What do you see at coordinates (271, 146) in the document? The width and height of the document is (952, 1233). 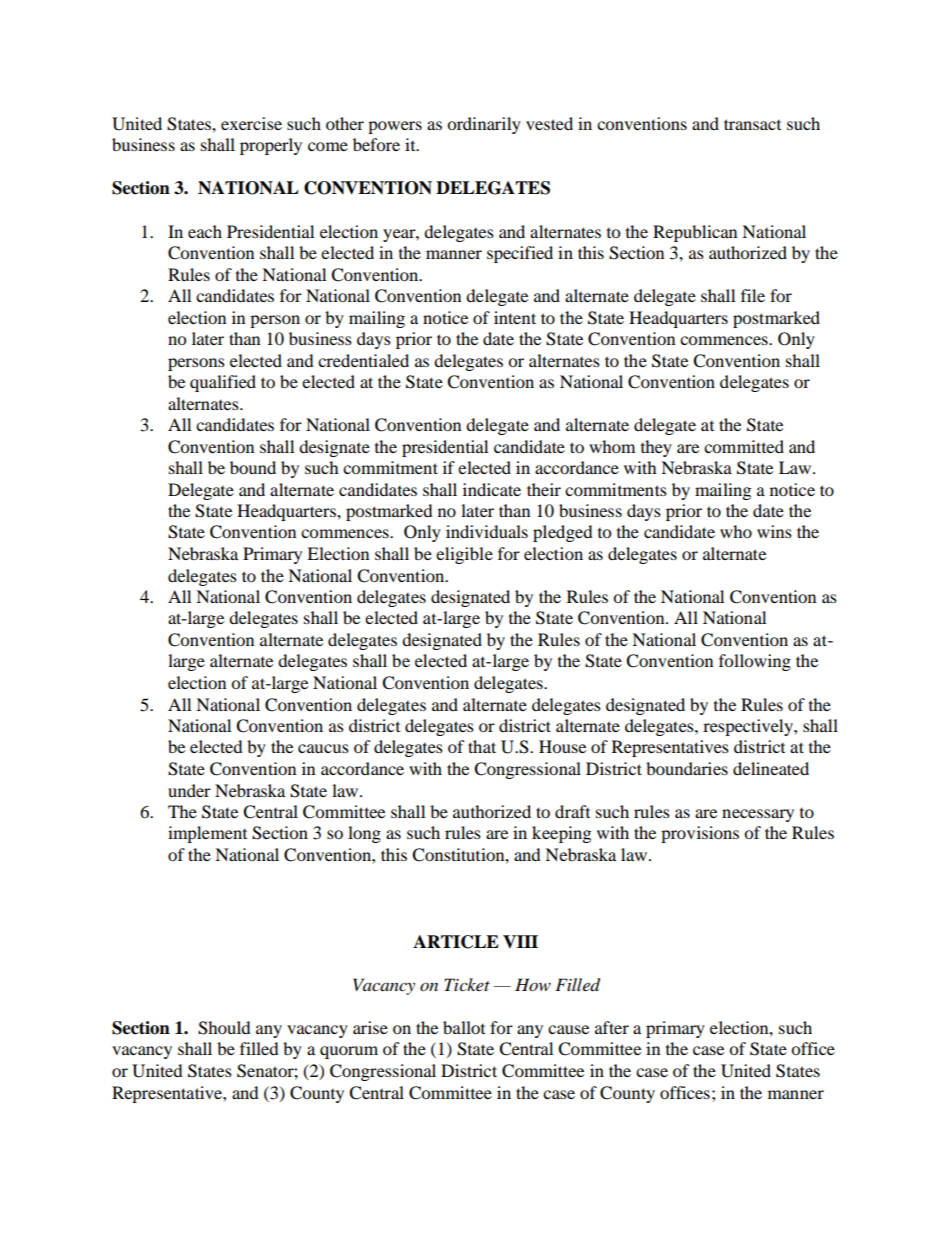 I see `properly` at bounding box center [271, 146].
